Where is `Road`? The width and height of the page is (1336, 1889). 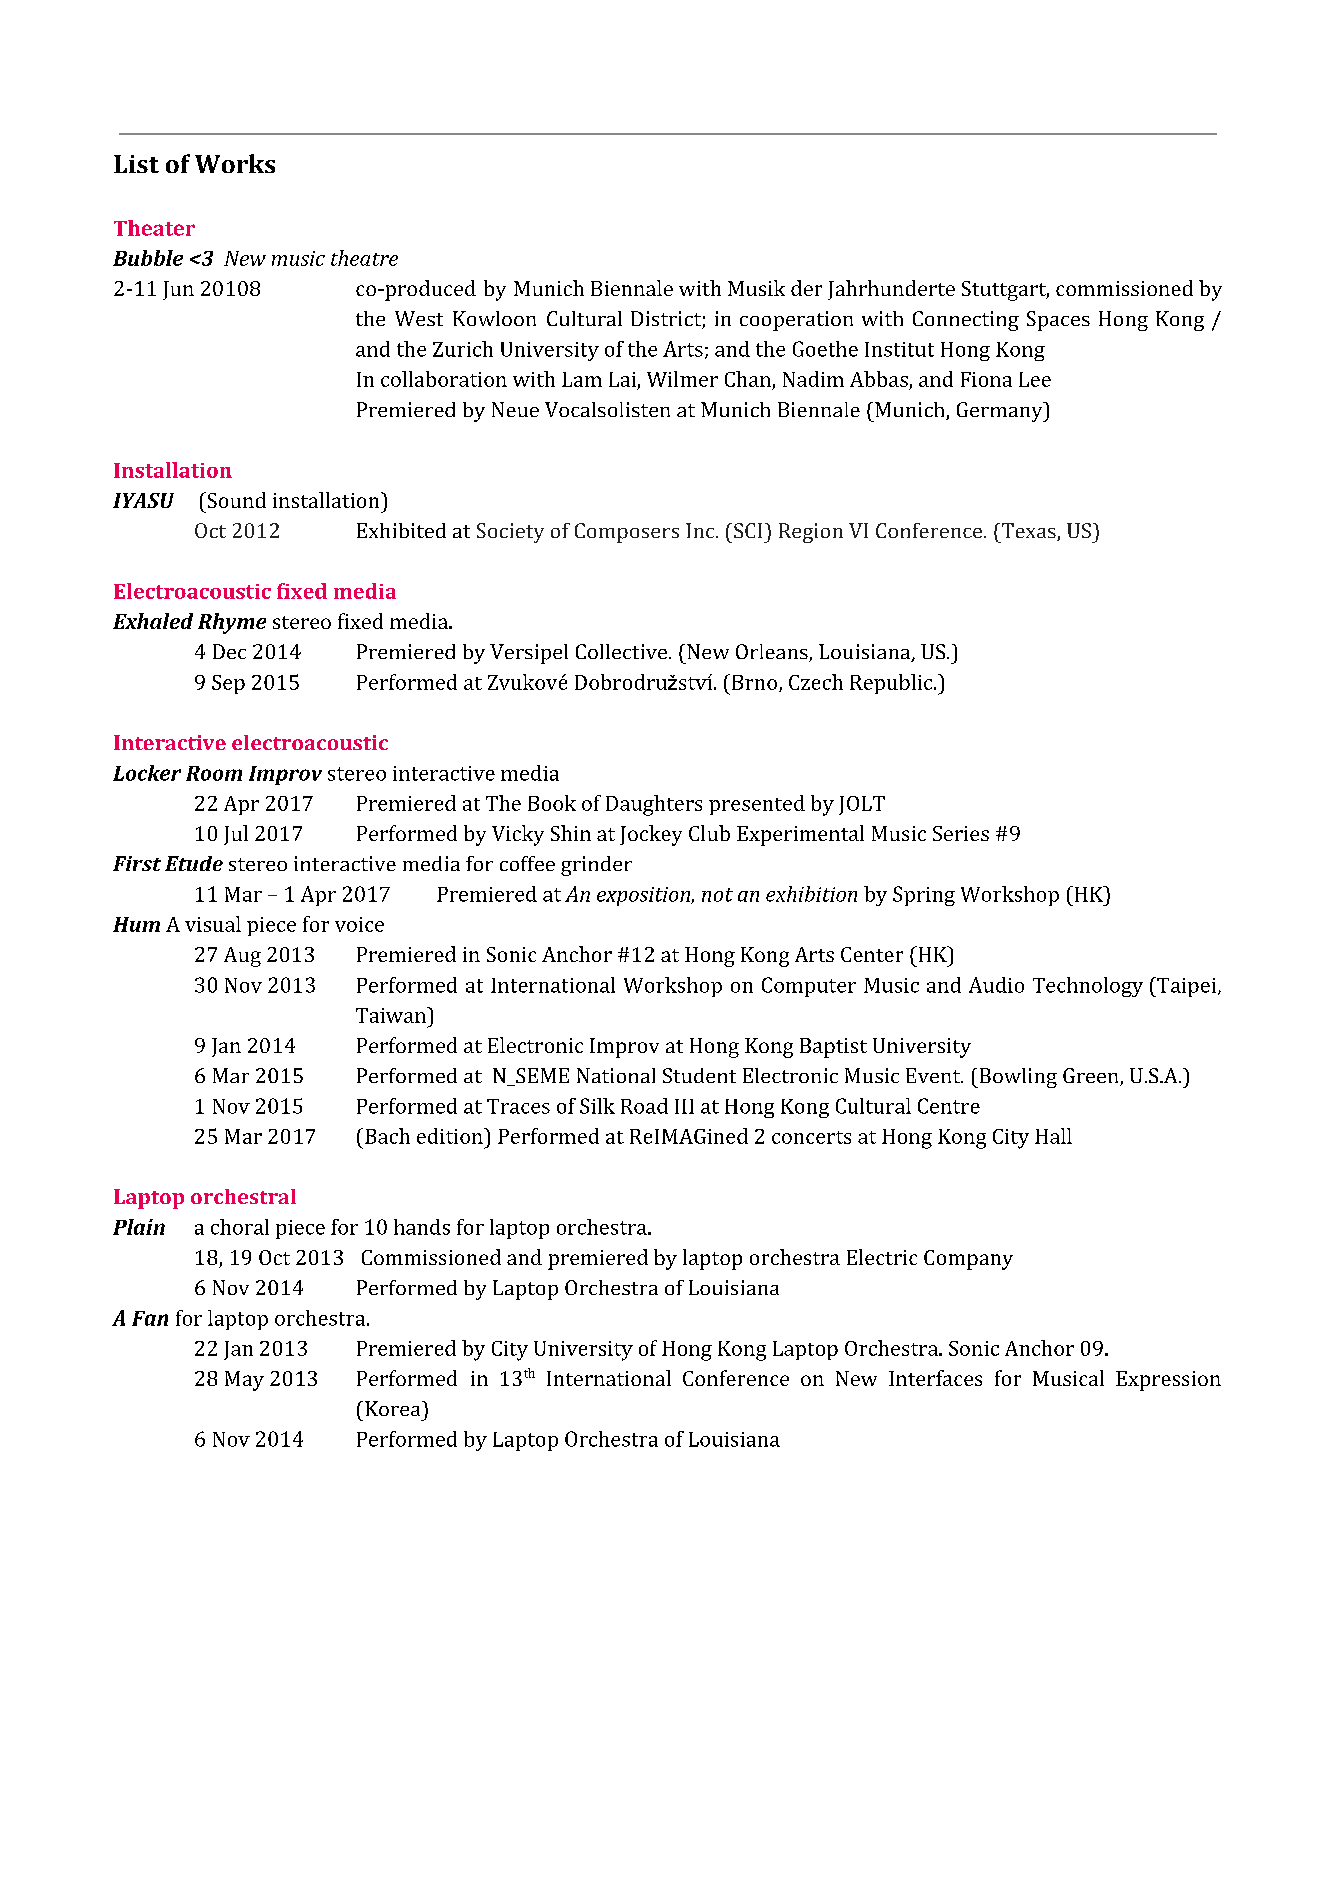 Road is located at coordinates (644, 1106).
